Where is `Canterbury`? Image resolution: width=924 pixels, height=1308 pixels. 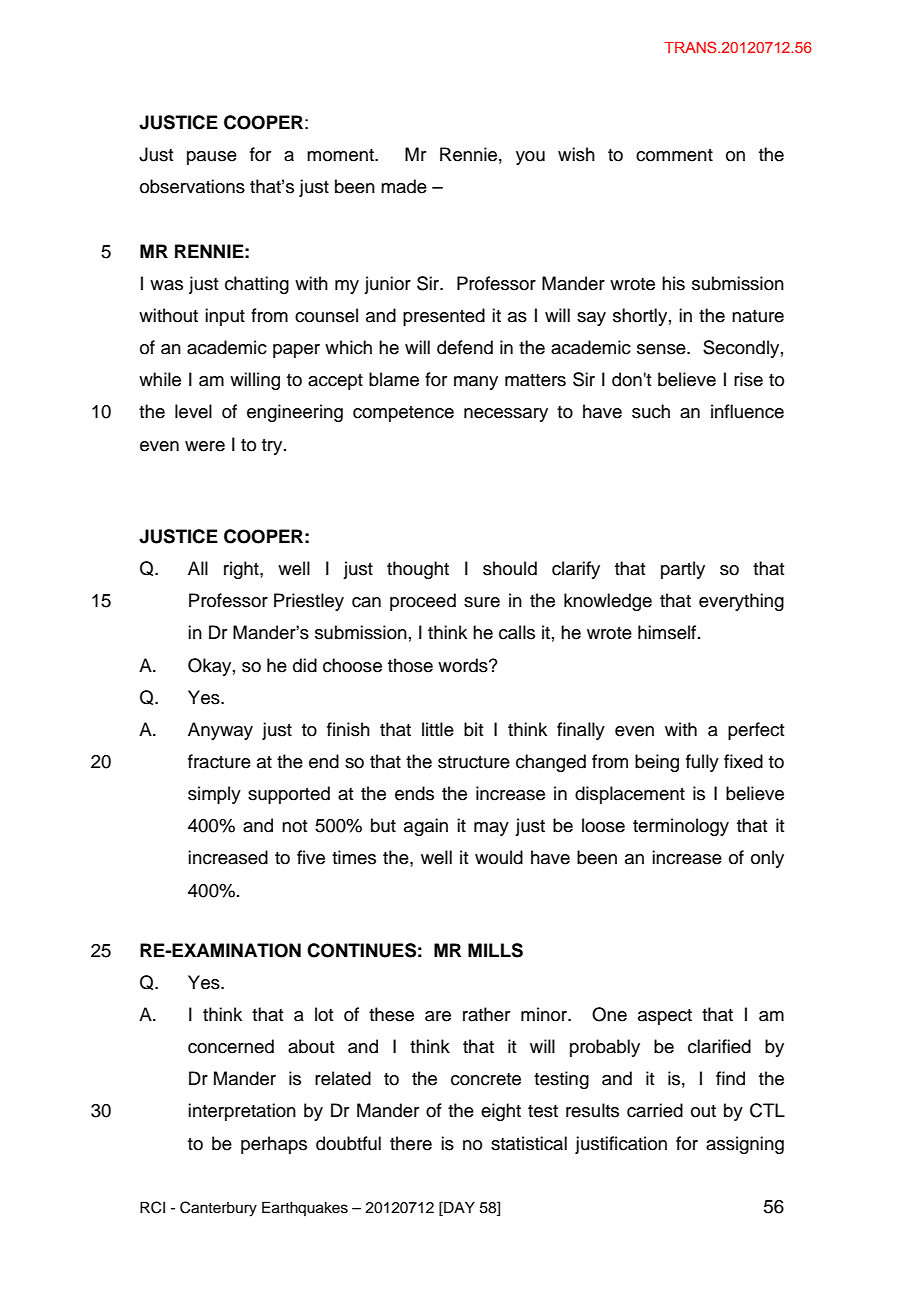 Canterbury is located at coordinates (218, 1209).
